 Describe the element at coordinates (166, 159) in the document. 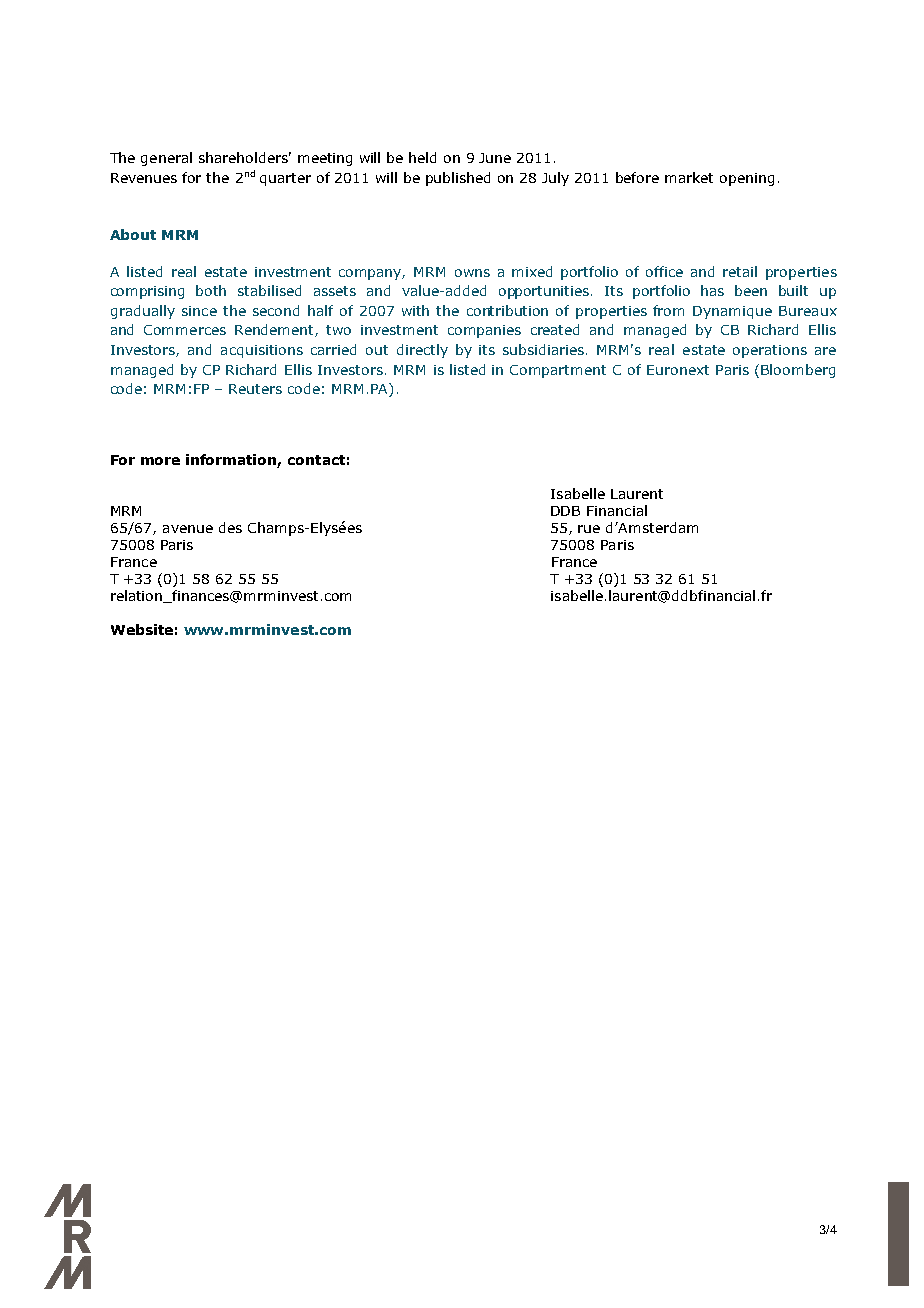

I see `general` at that location.
